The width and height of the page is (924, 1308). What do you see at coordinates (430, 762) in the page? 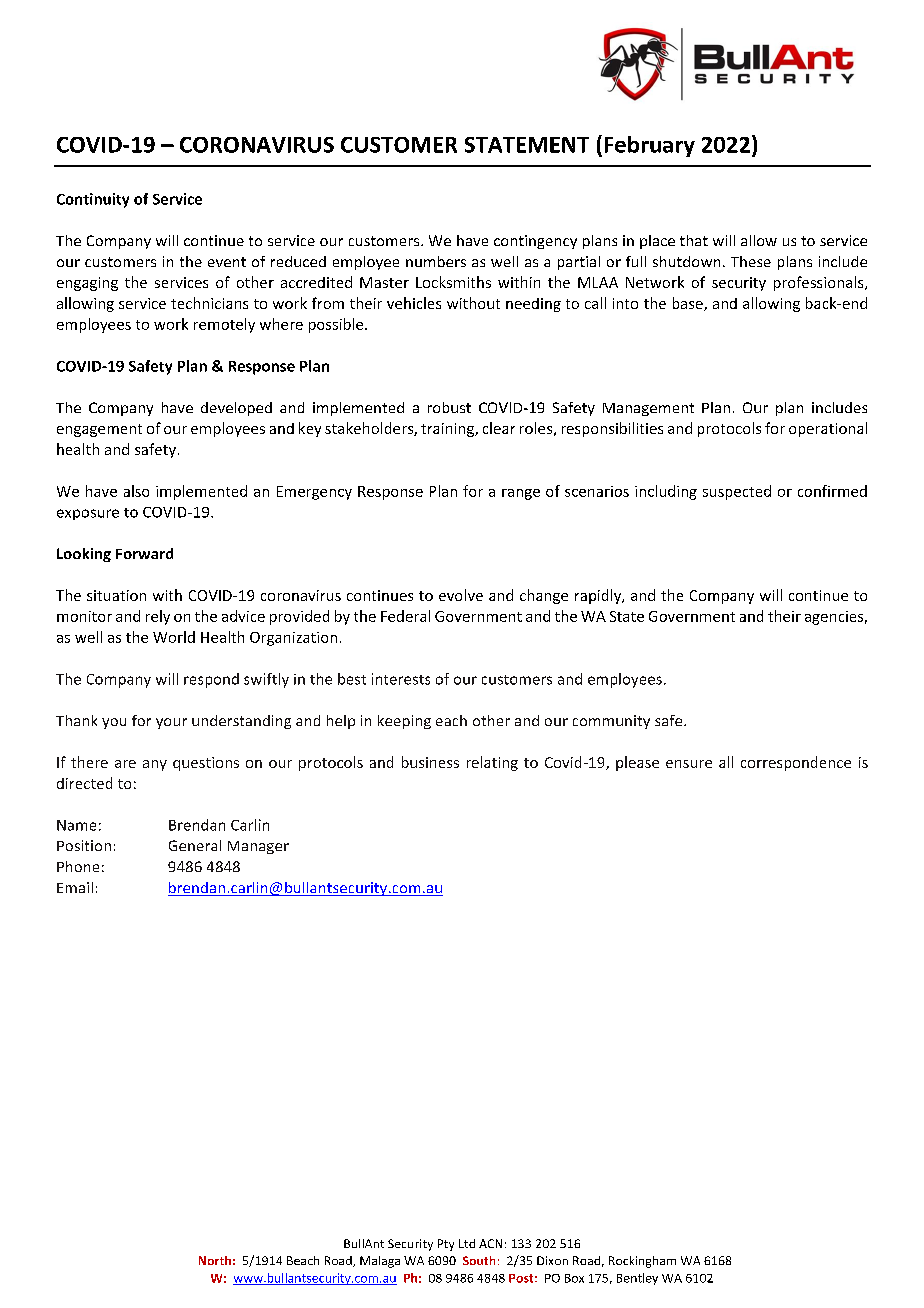
I see `business` at bounding box center [430, 762].
